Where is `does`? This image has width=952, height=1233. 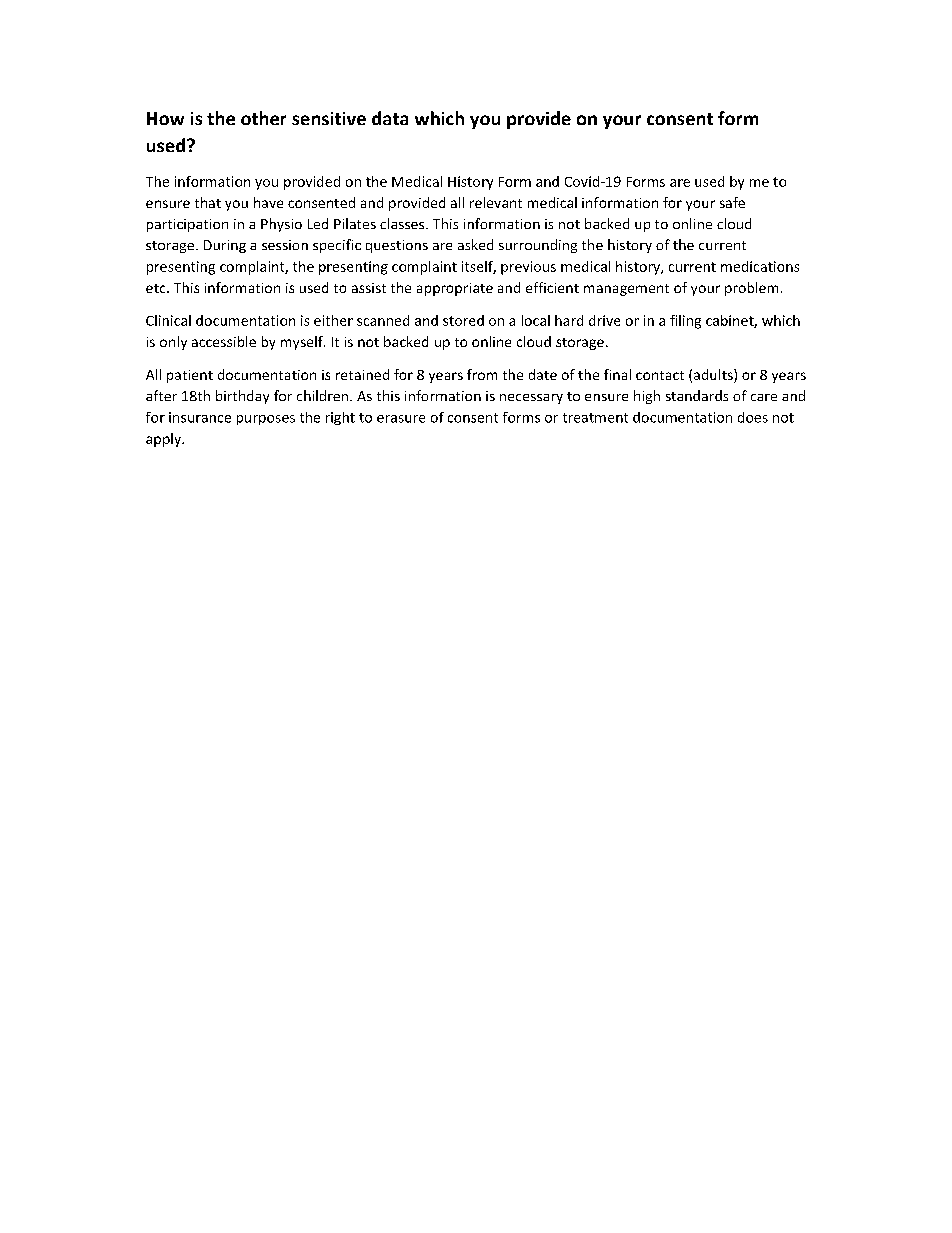 does is located at coordinates (753, 417).
